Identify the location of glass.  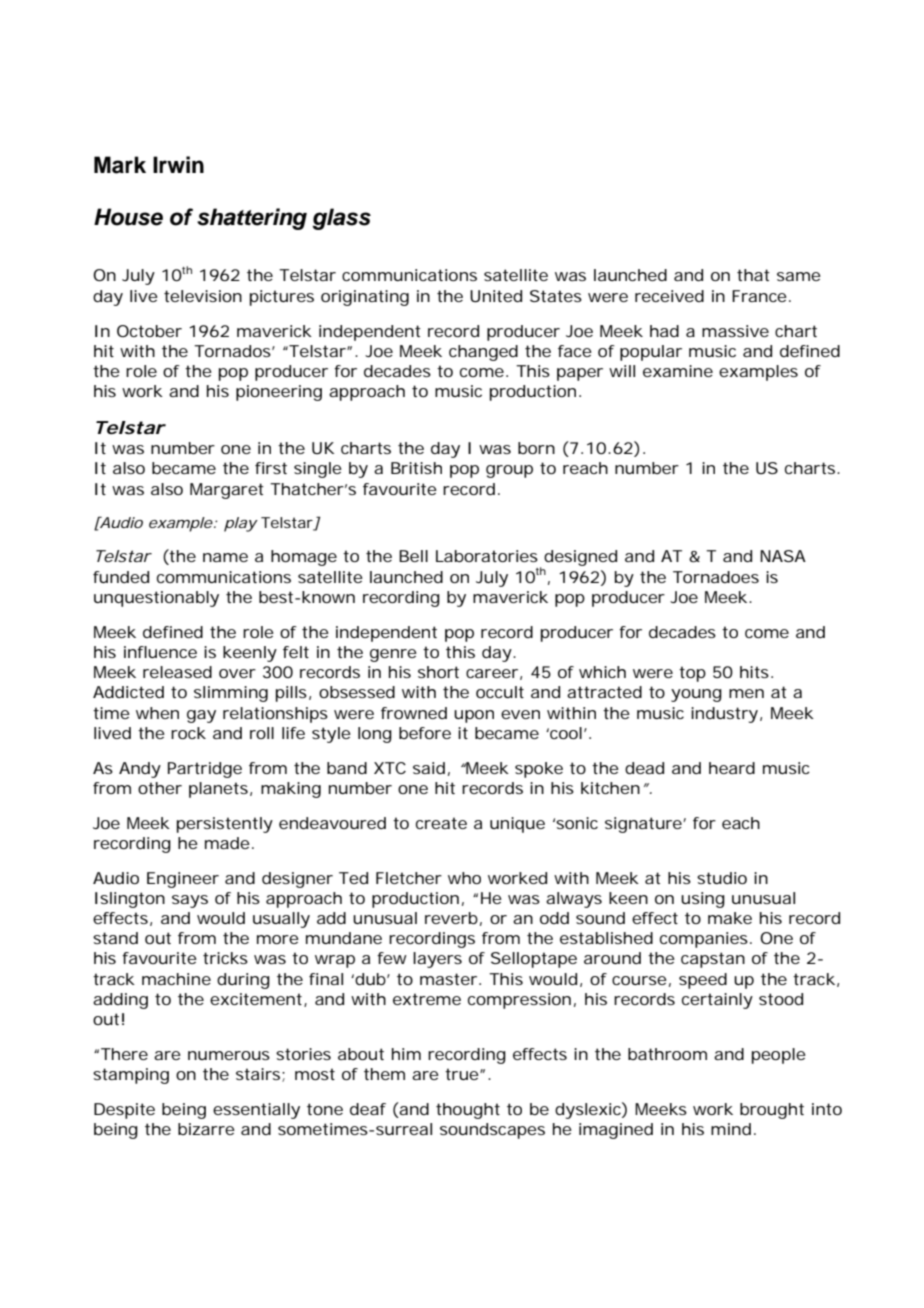
(342, 219).
